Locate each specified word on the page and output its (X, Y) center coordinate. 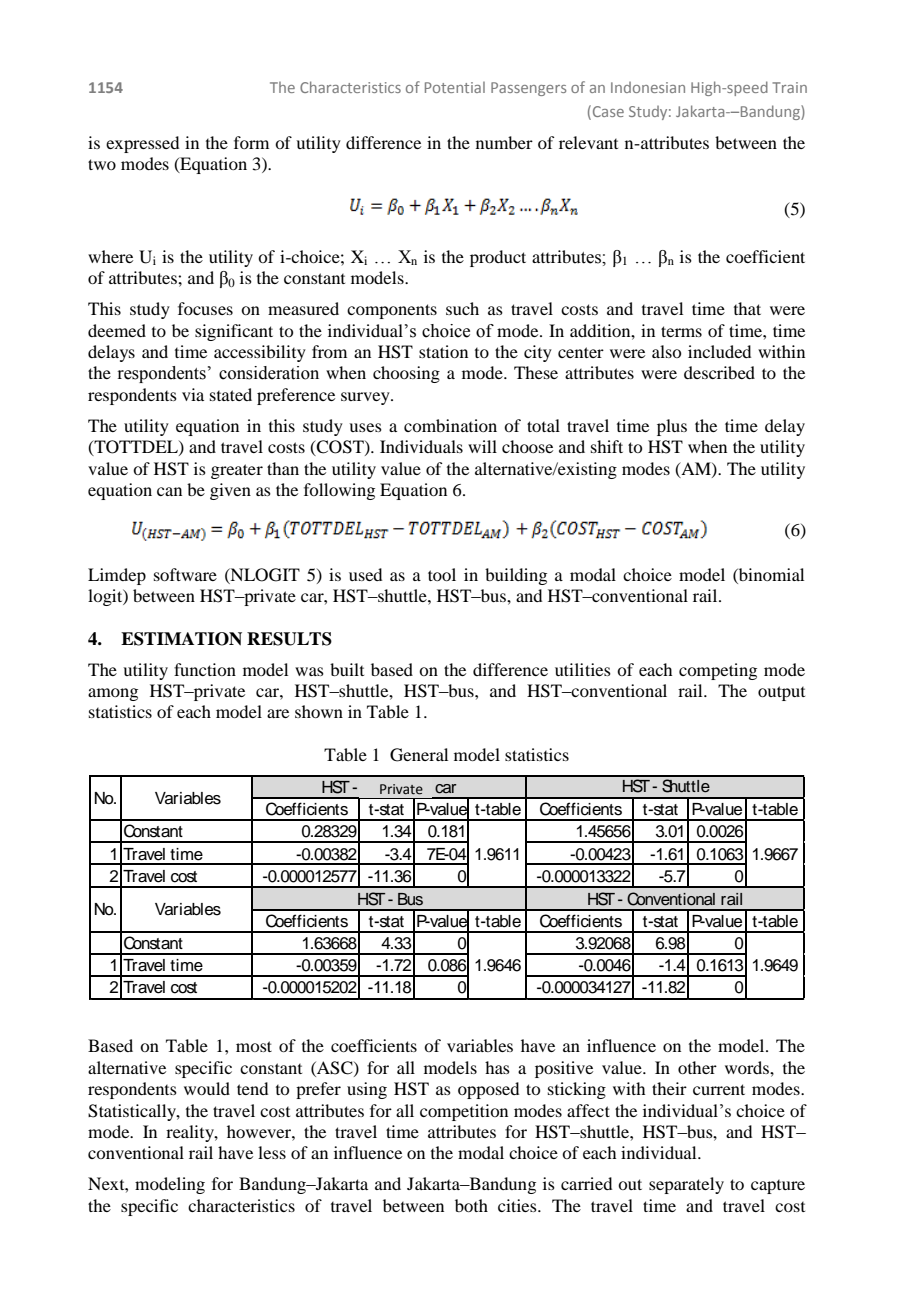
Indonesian (648, 87)
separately (686, 1185)
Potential (455, 87)
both (471, 1205)
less (272, 1152)
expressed (142, 144)
